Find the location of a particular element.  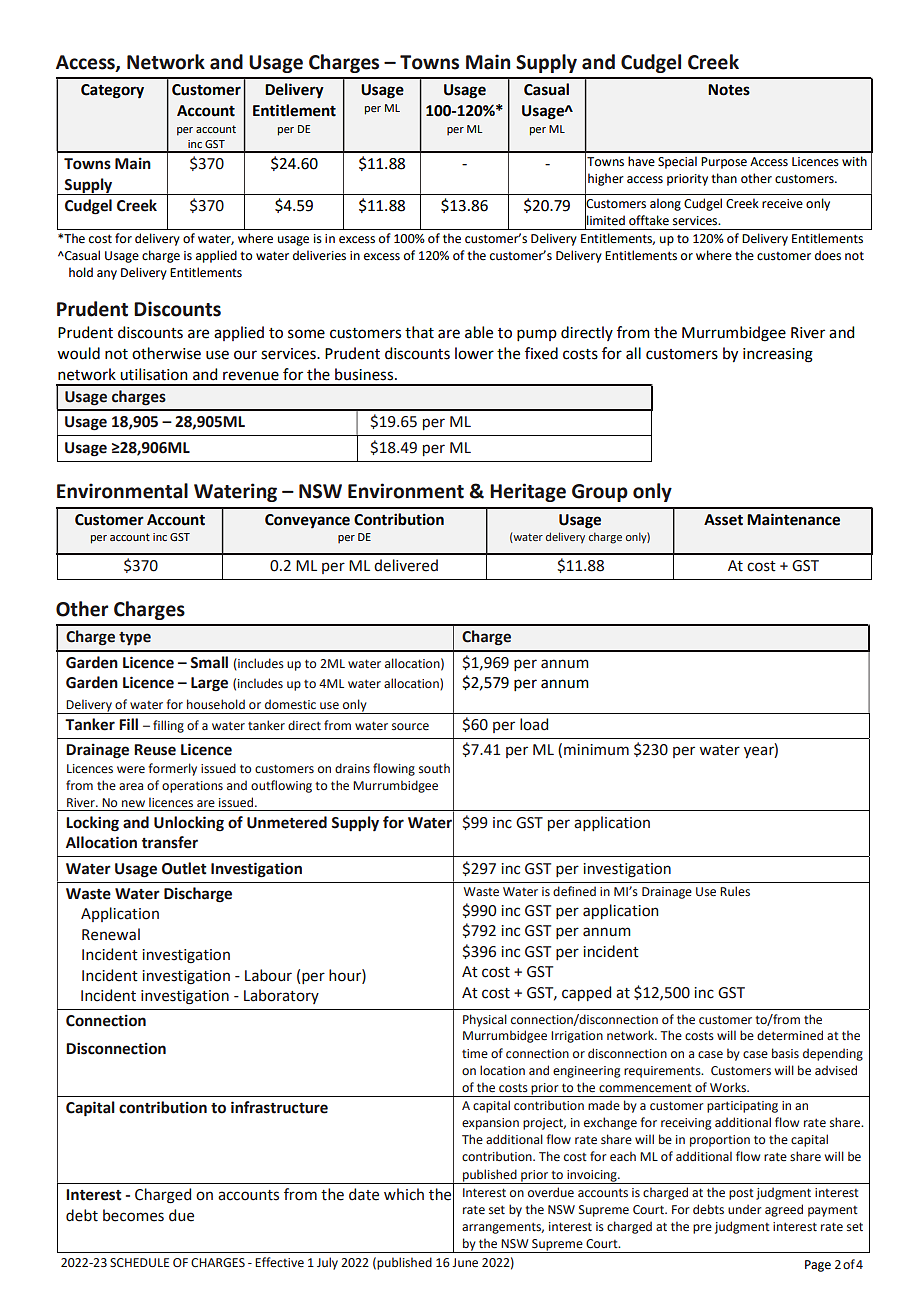

Asset is located at coordinates (723, 520).
